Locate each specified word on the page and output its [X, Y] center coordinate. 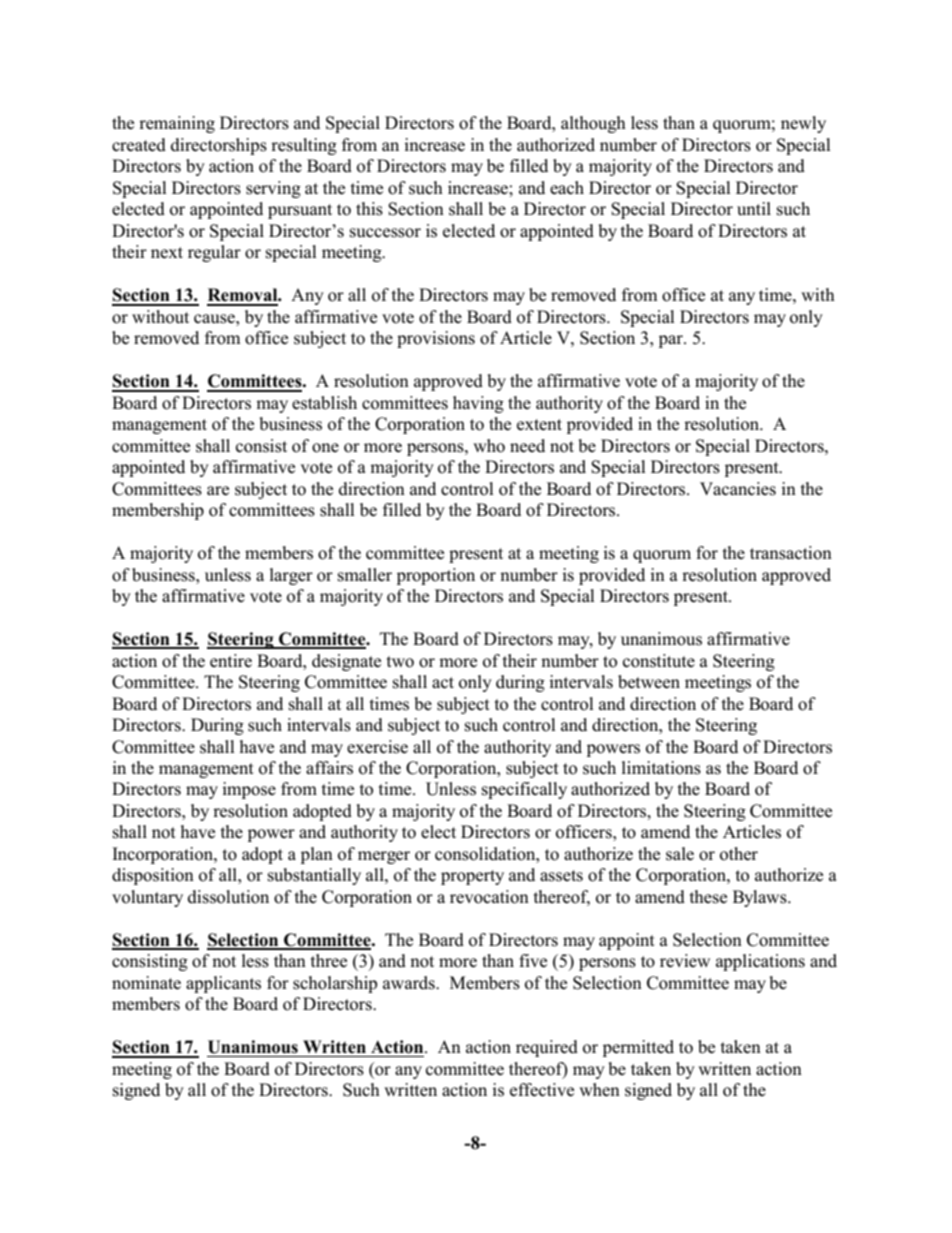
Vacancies [738, 489]
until [754, 209]
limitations [661, 768]
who [489, 446]
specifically [524, 790]
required [547, 1048]
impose [249, 790]
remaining [177, 124]
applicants [223, 984]
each [567, 188]
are [218, 491]
